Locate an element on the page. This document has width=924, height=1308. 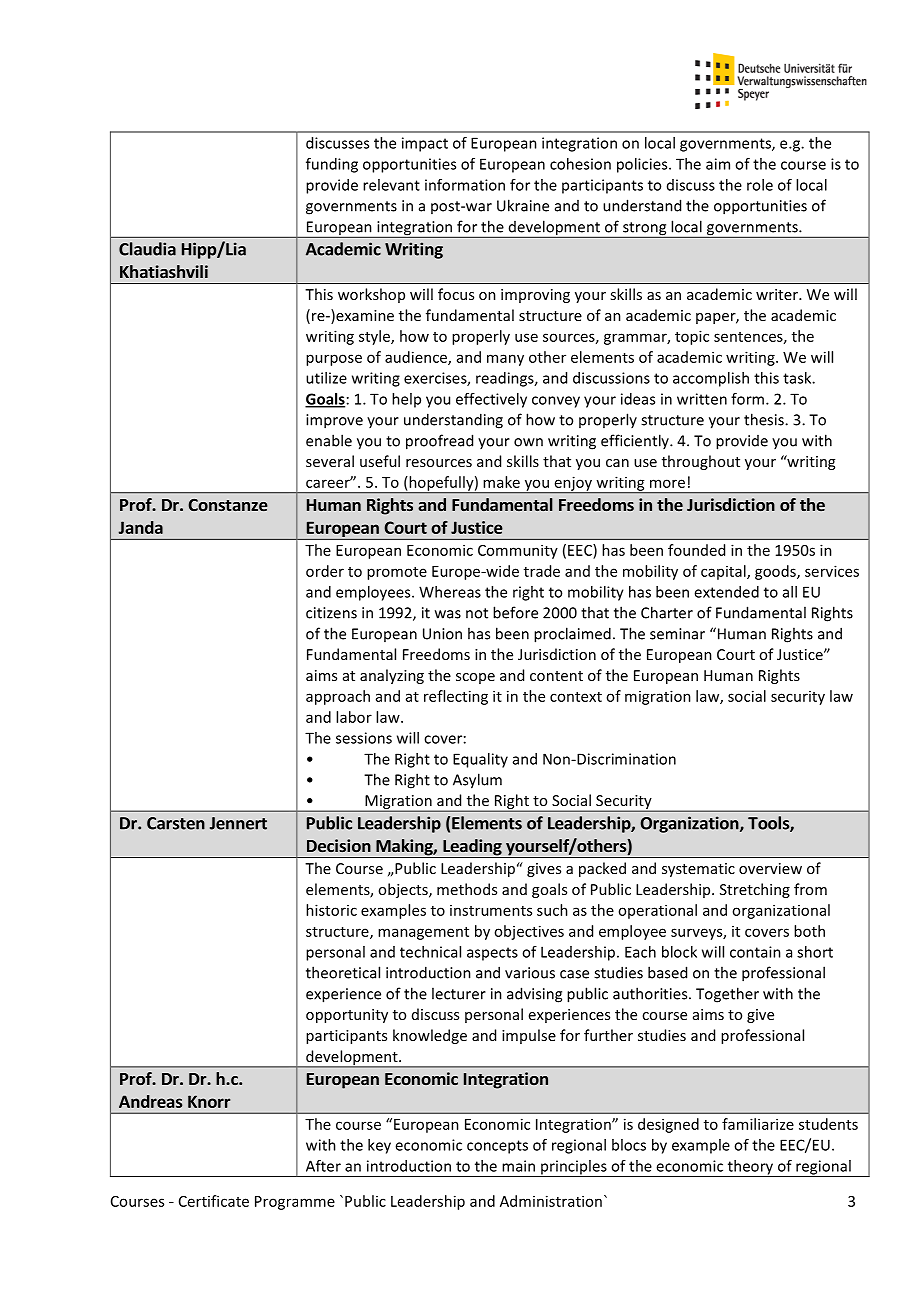
role is located at coordinates (760, 185).
